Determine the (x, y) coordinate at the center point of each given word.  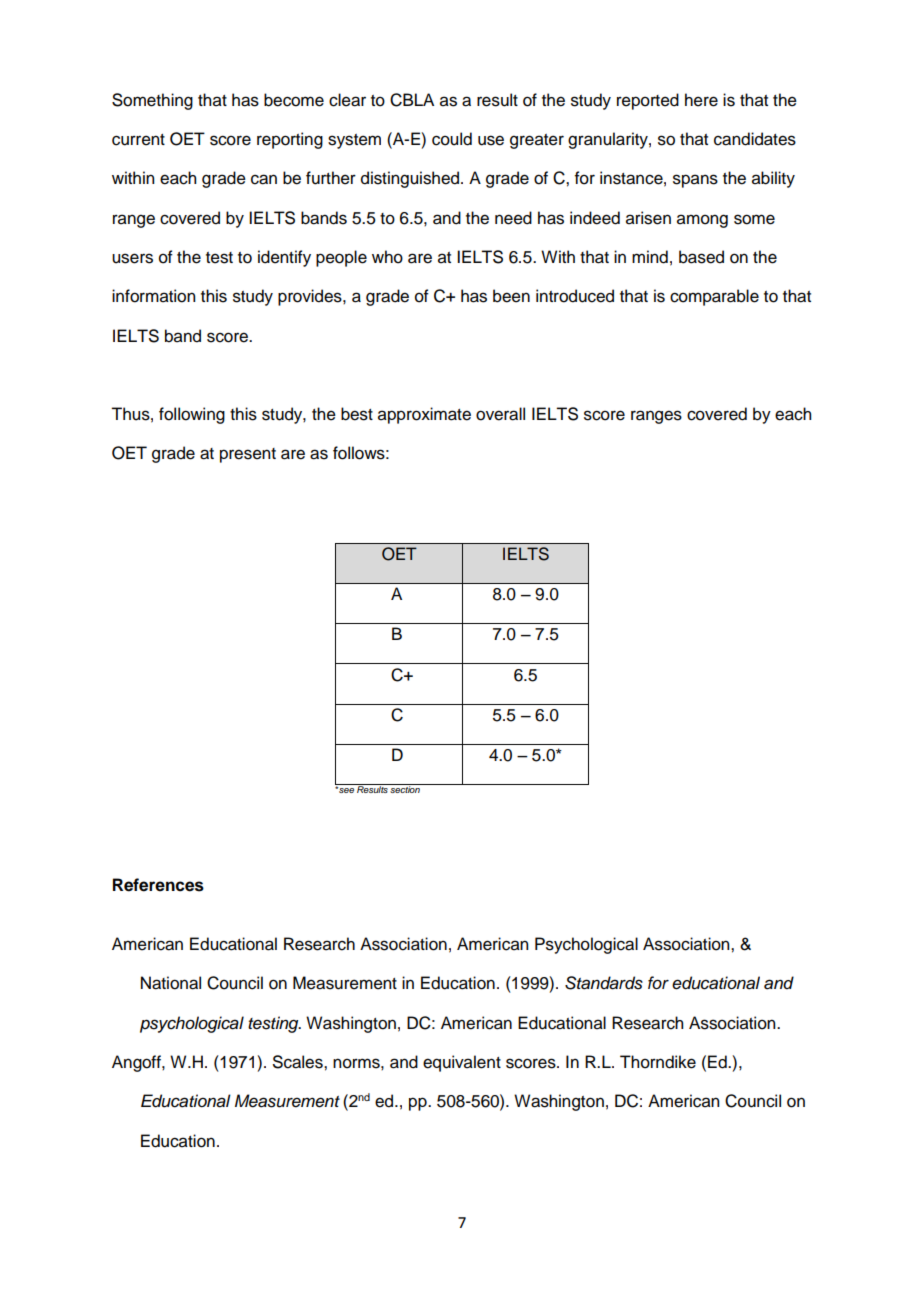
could (452, 139)
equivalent (462, 1063)
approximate (424, 415)
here (701, 100)
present (248, 455)
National (171, 983)
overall (500, 414)
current (138, 140)
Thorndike (658, 1062)
